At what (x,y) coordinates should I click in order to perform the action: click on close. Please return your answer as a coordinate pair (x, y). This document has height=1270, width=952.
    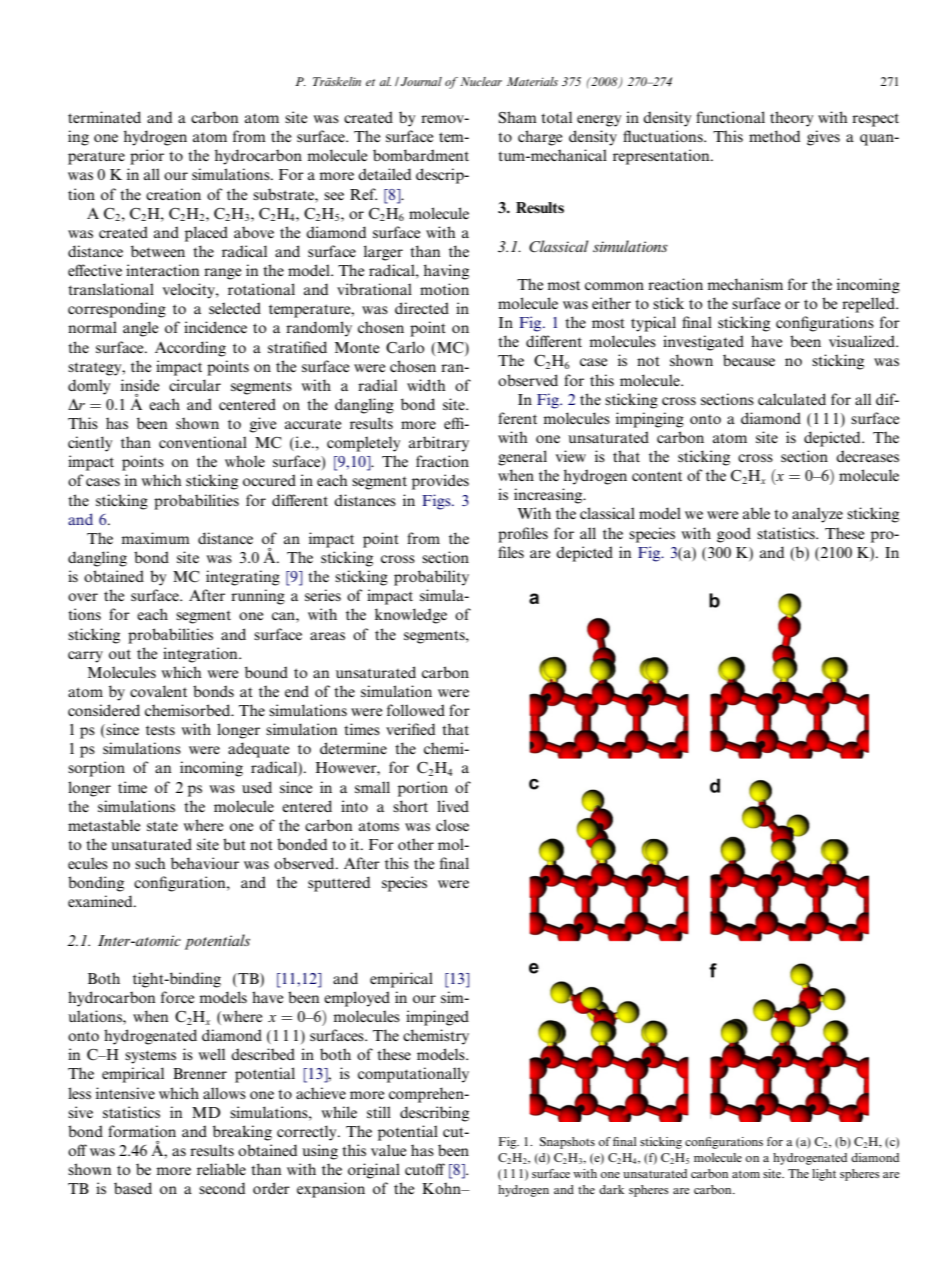
    Looking at the image, I should click on (452, 825).
